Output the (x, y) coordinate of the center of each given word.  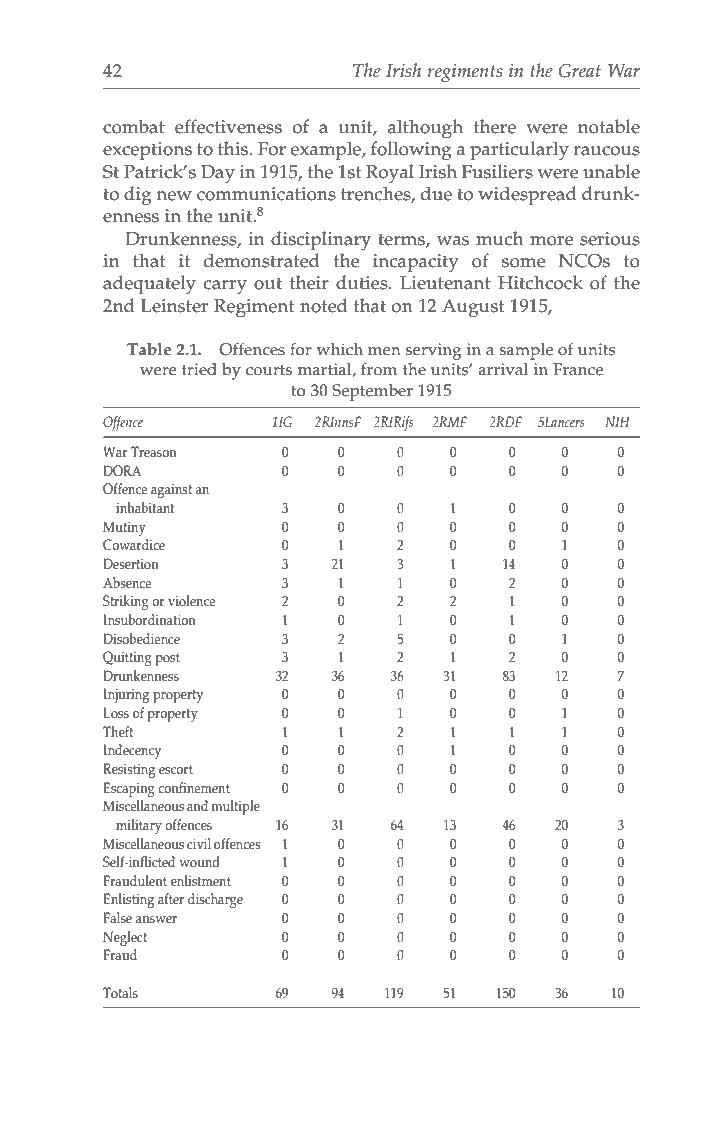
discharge (215, 900)
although (425, 129)
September (372, 392)
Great (580, 71)
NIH (617, 421)
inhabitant (145, 508)
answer (156, 920)
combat (134, 126)
